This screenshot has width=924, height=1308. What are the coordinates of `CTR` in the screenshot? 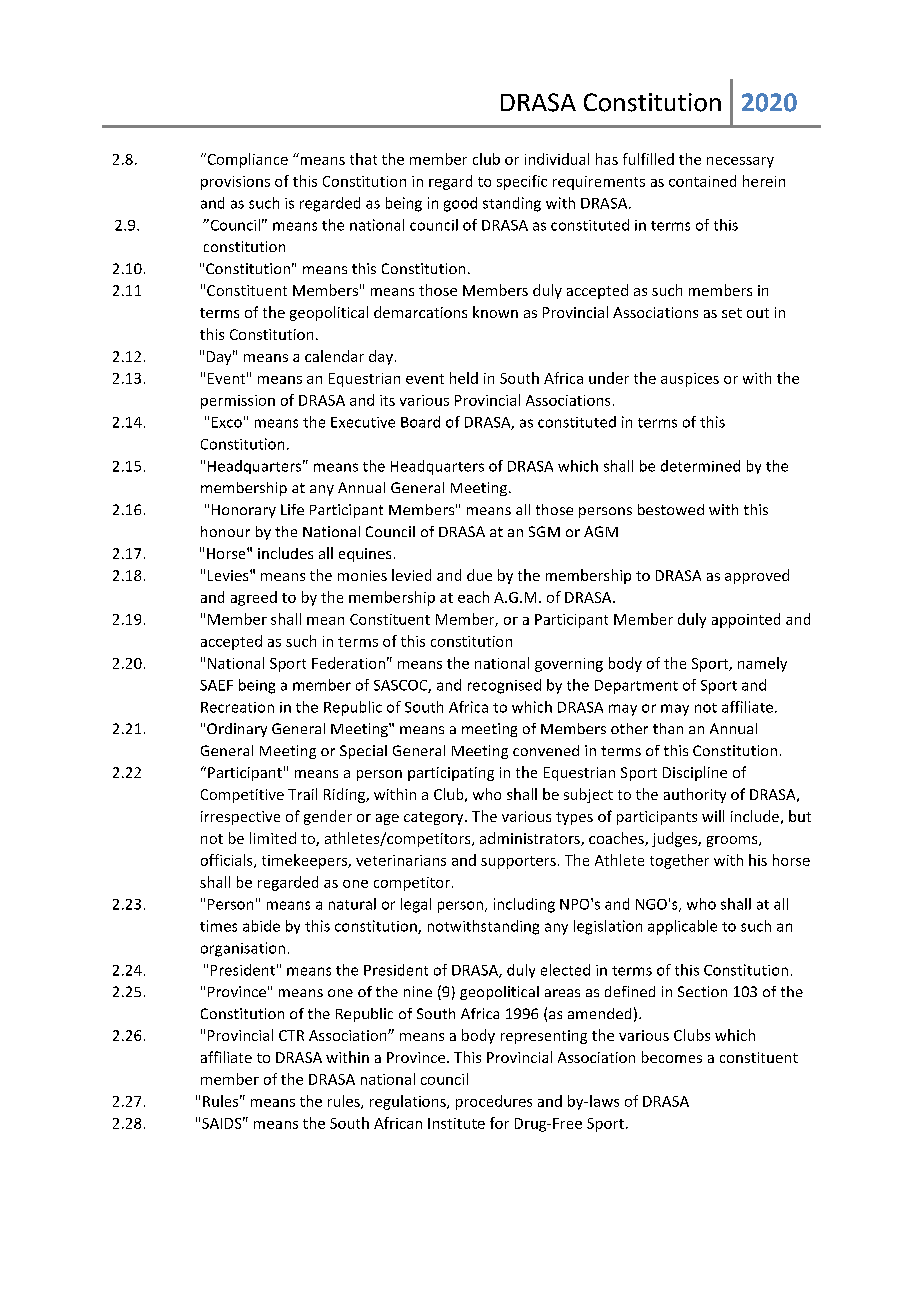 It's located at (291, 1035).
